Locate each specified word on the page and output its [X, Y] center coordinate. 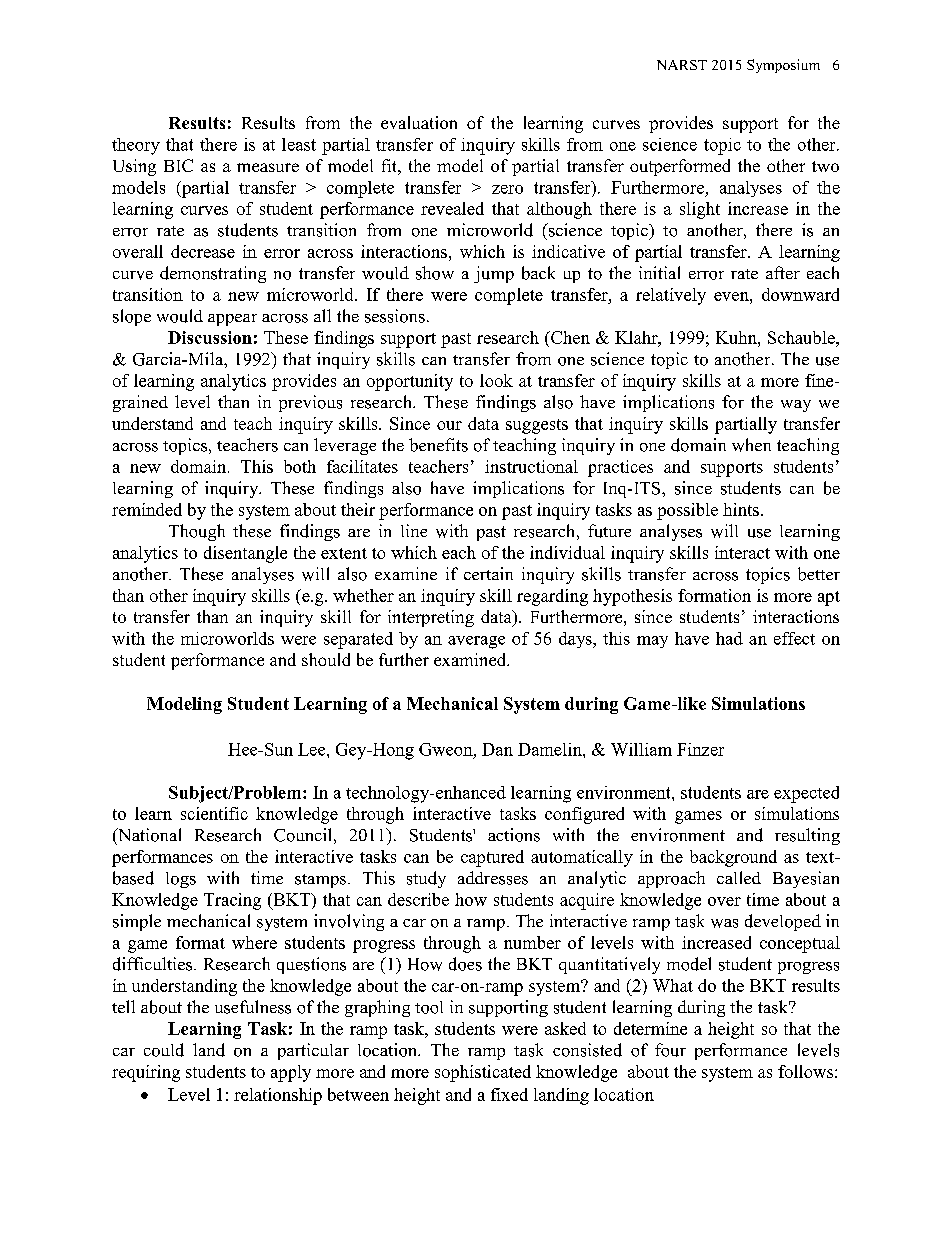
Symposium [783, 66]
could [164, 1050]
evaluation [419, 122]
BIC [178, 165]
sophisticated [483, 1073]
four [670, 1050]
